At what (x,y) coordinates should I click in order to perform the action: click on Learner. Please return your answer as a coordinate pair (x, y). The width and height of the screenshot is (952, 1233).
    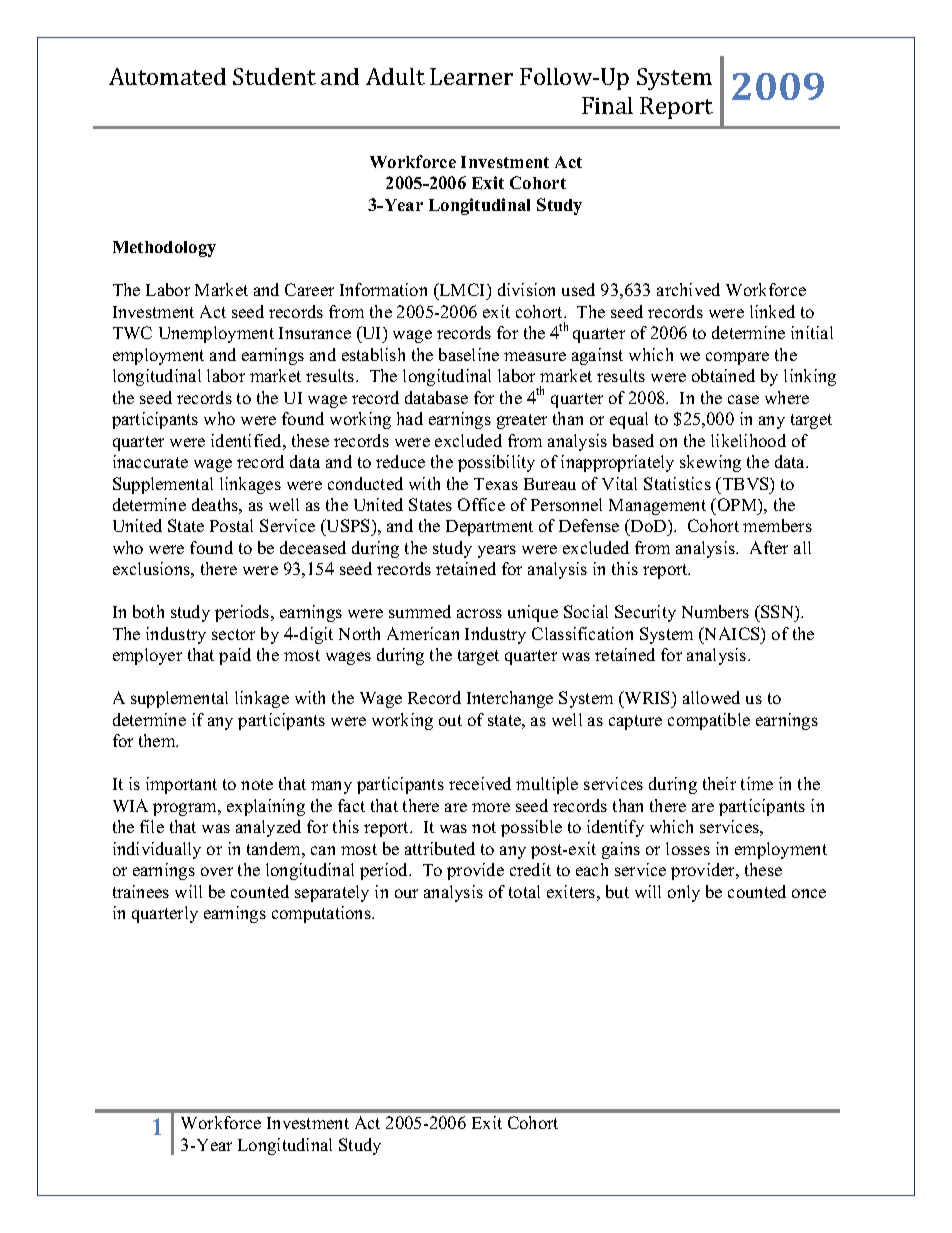
    Looking at the image, I should click on (471, 76).
